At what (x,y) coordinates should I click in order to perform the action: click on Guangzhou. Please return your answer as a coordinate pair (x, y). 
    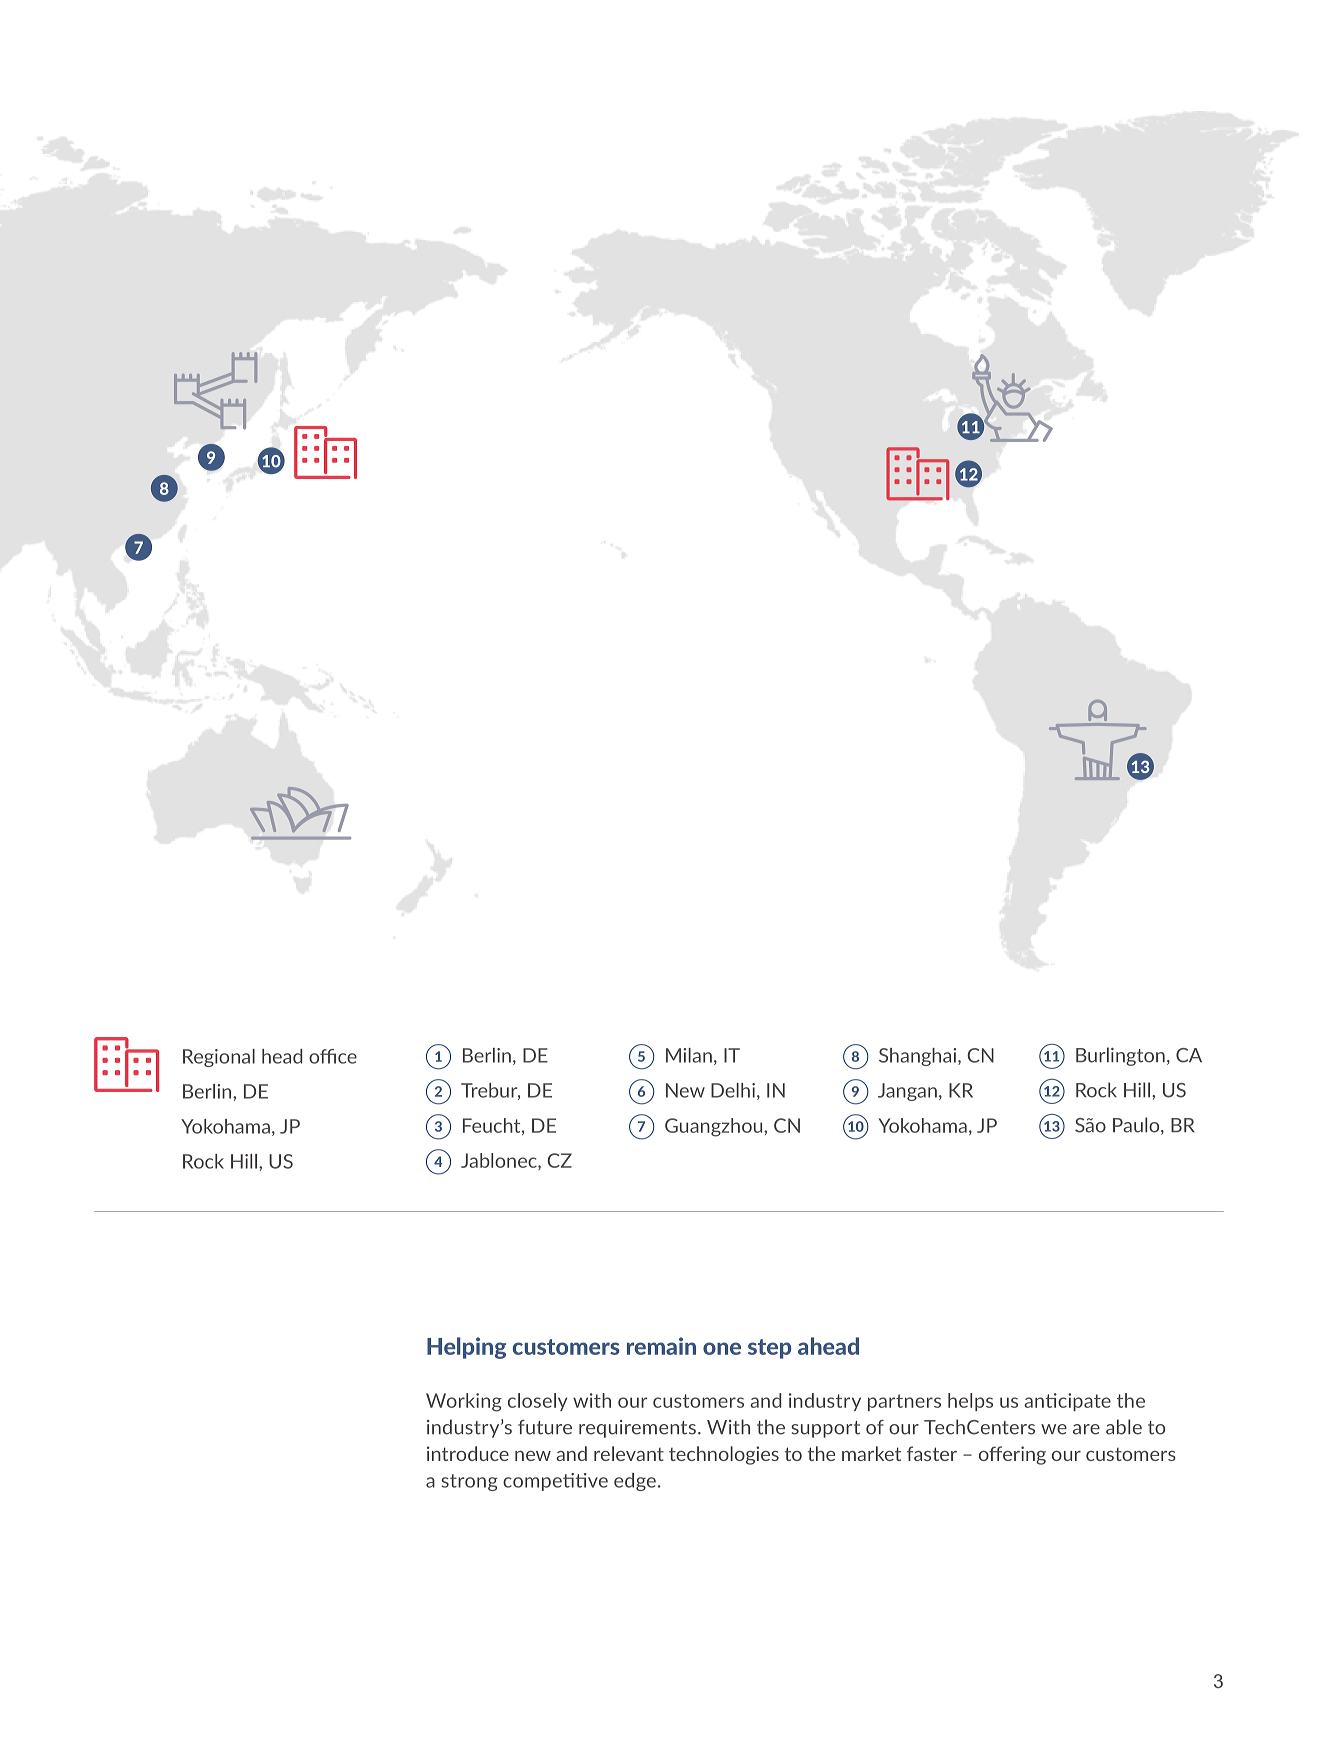
    Looking at the image, I should click on (715, 1127).
